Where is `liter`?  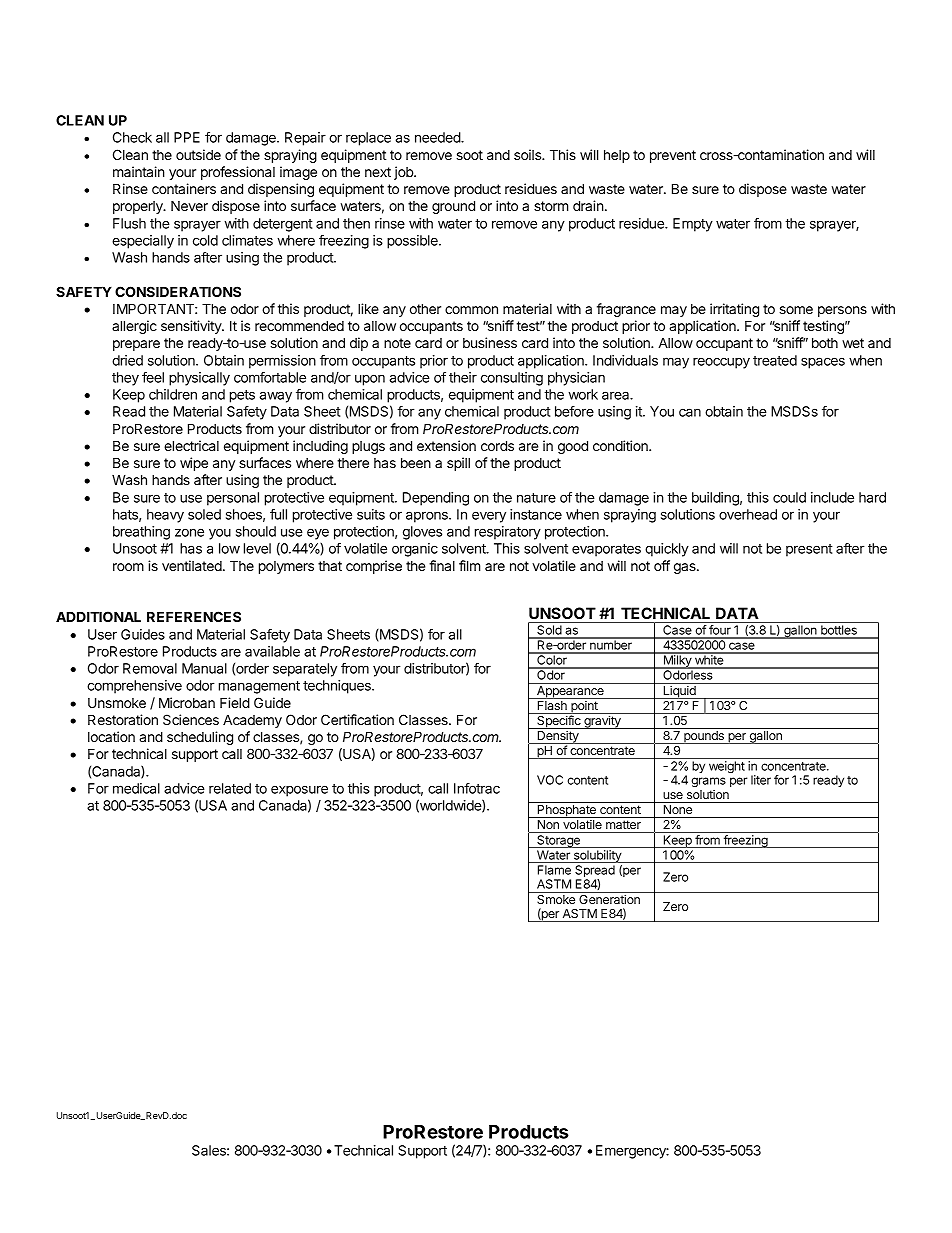 liter is located at coordinates (761, 780).
